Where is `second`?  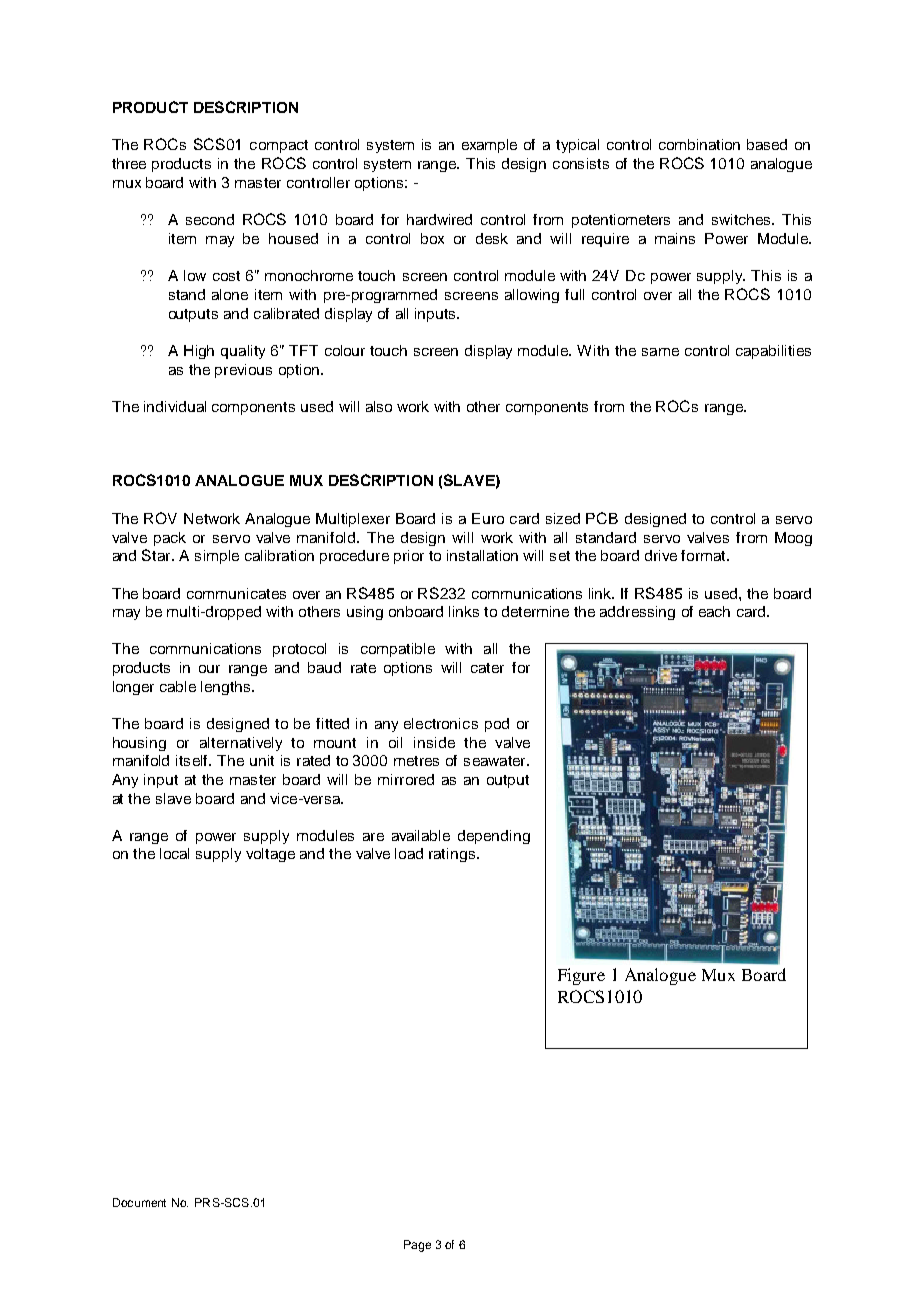 second is located at coordinates (210, 219).
